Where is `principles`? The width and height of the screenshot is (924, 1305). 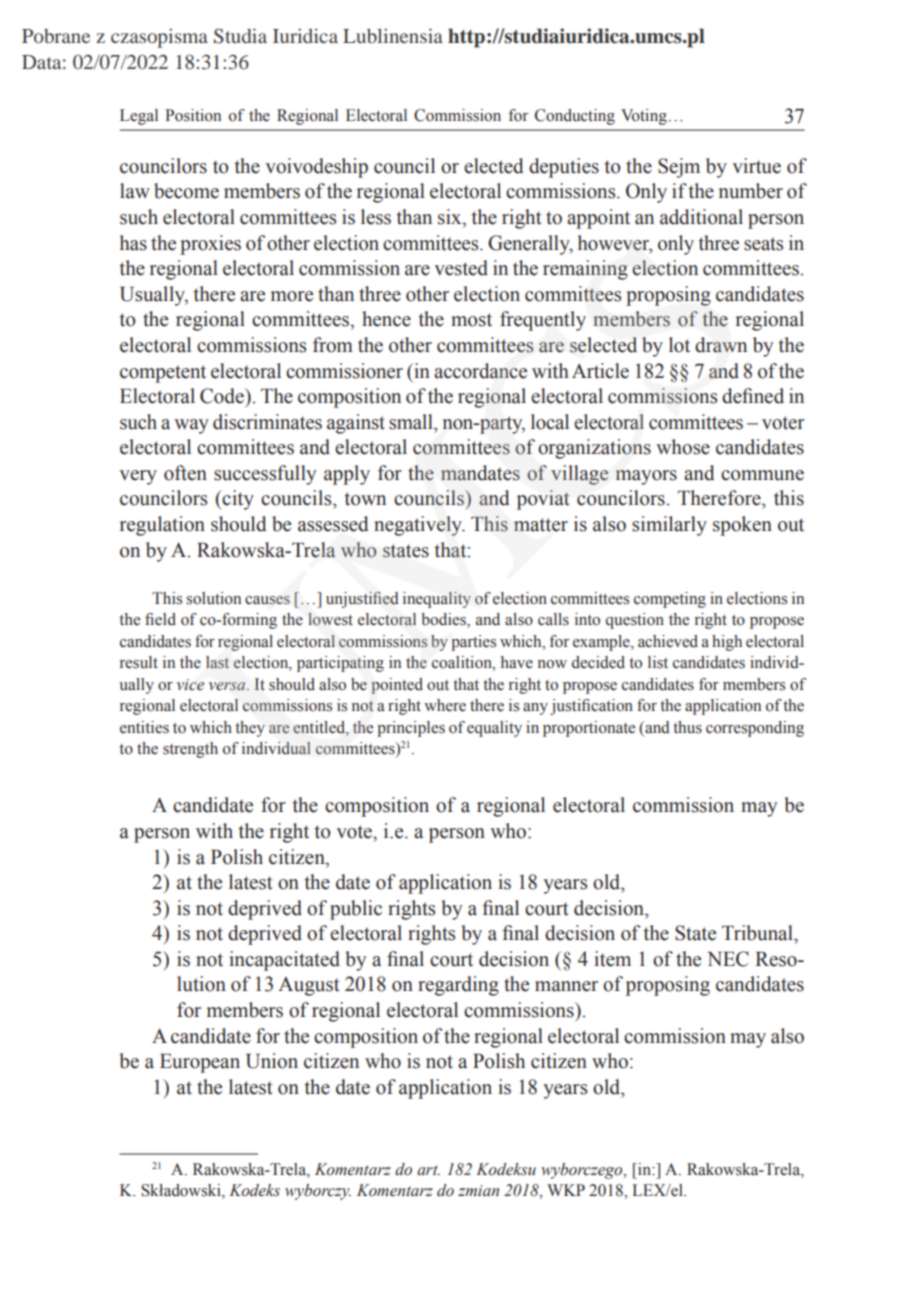 principles is located at coordinates (411, 729).
